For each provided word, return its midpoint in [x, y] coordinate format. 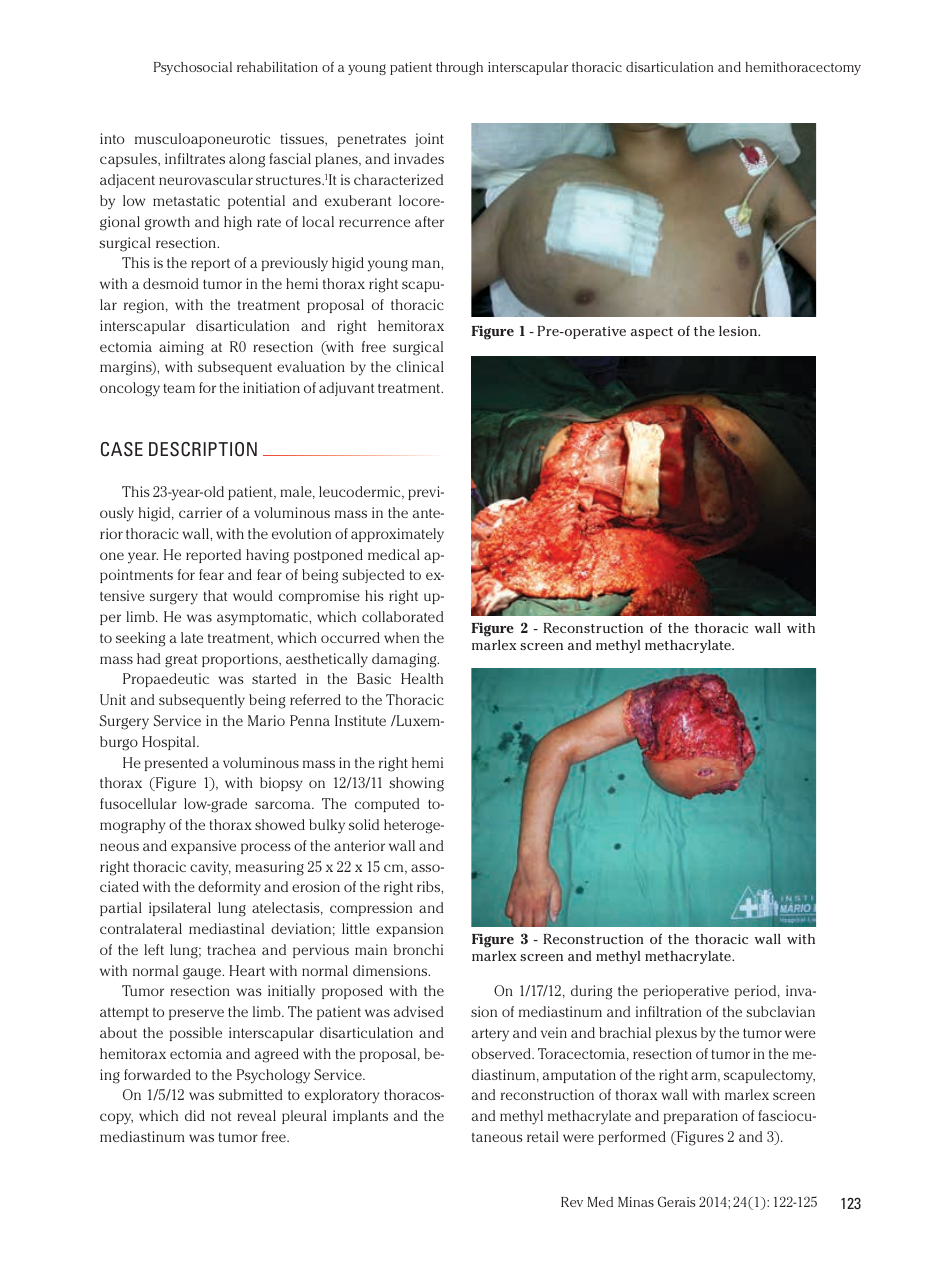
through [459, 68]
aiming [181, 348]
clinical [420, 366]
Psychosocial [193, 68]
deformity [229, 888]
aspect [652, 333]
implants [360, 1117]
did [195, 1115]
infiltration [669, 1011]
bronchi [418, 949]
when [401, 637]
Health [422, 678]
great [181, 661]
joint [429, 140]
